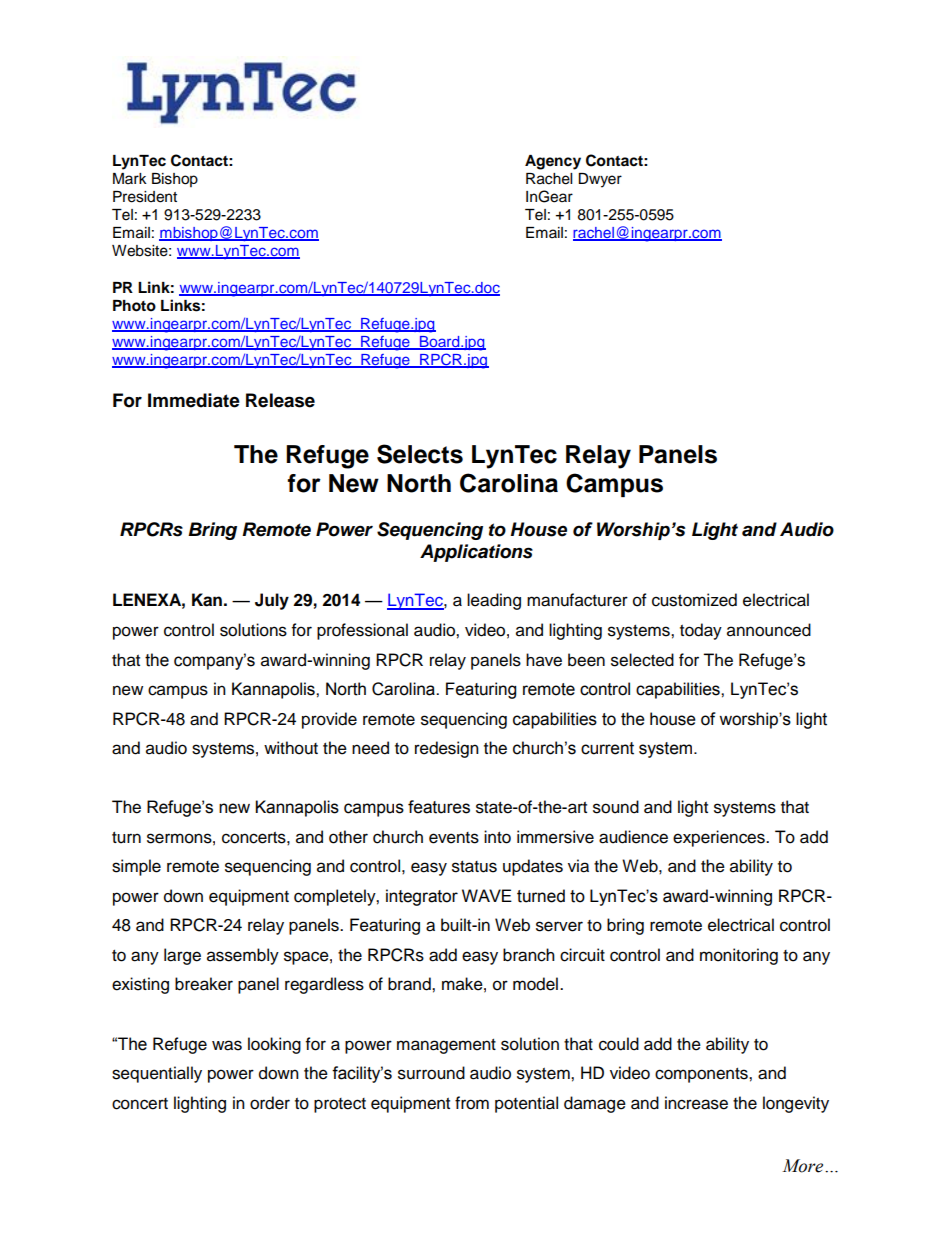 This document has height=1233, width=952. Describe the element at coordinates (145, 197) in the document. I see `President` at that location.
